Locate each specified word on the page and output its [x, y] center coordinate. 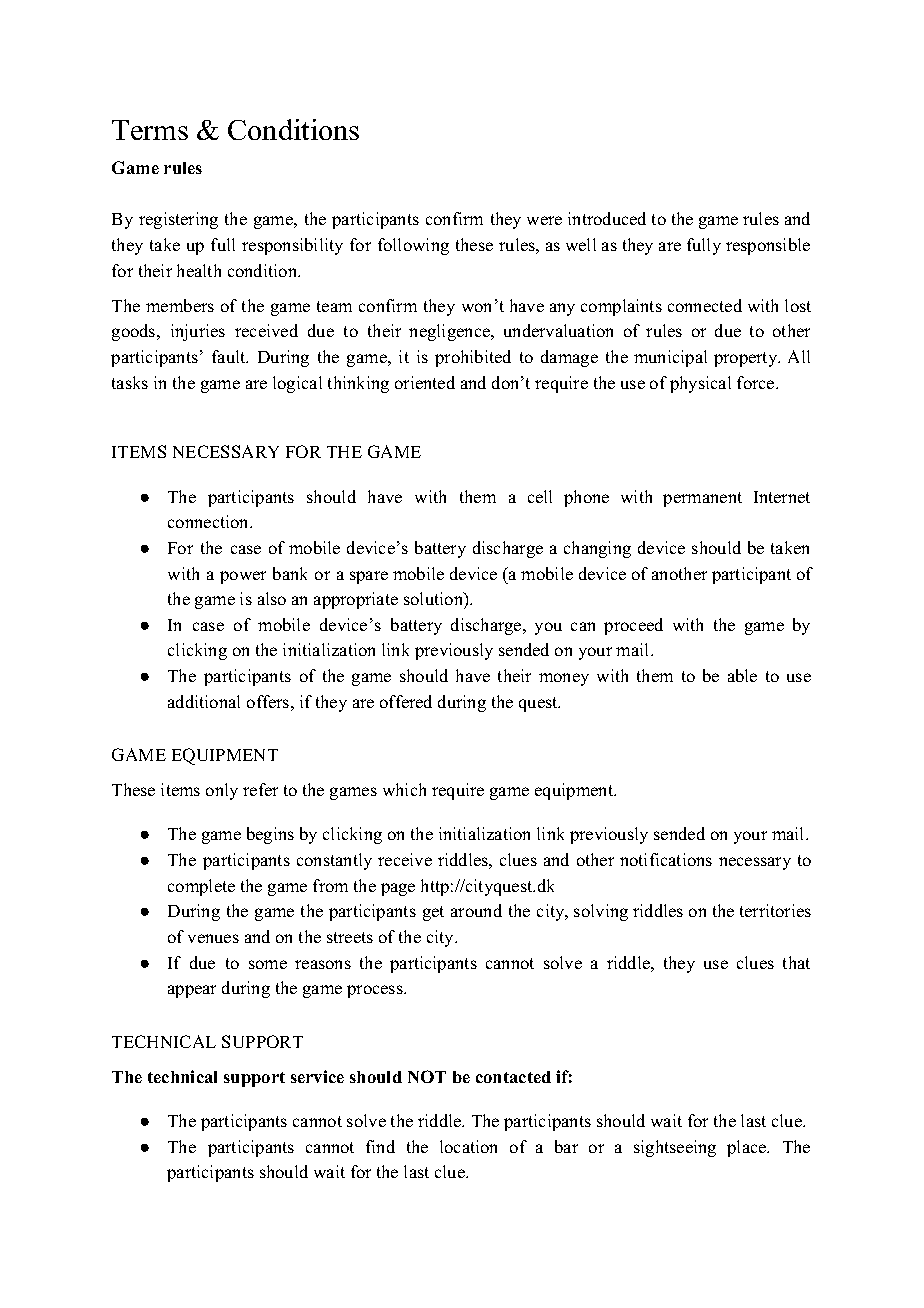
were [544, 220]
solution [434, 598]
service [317, 1076]
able [742, 675]
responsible [768, 246]
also [272, 598]
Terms [150, 130]
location [468, 1146]
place [748, 1148]
